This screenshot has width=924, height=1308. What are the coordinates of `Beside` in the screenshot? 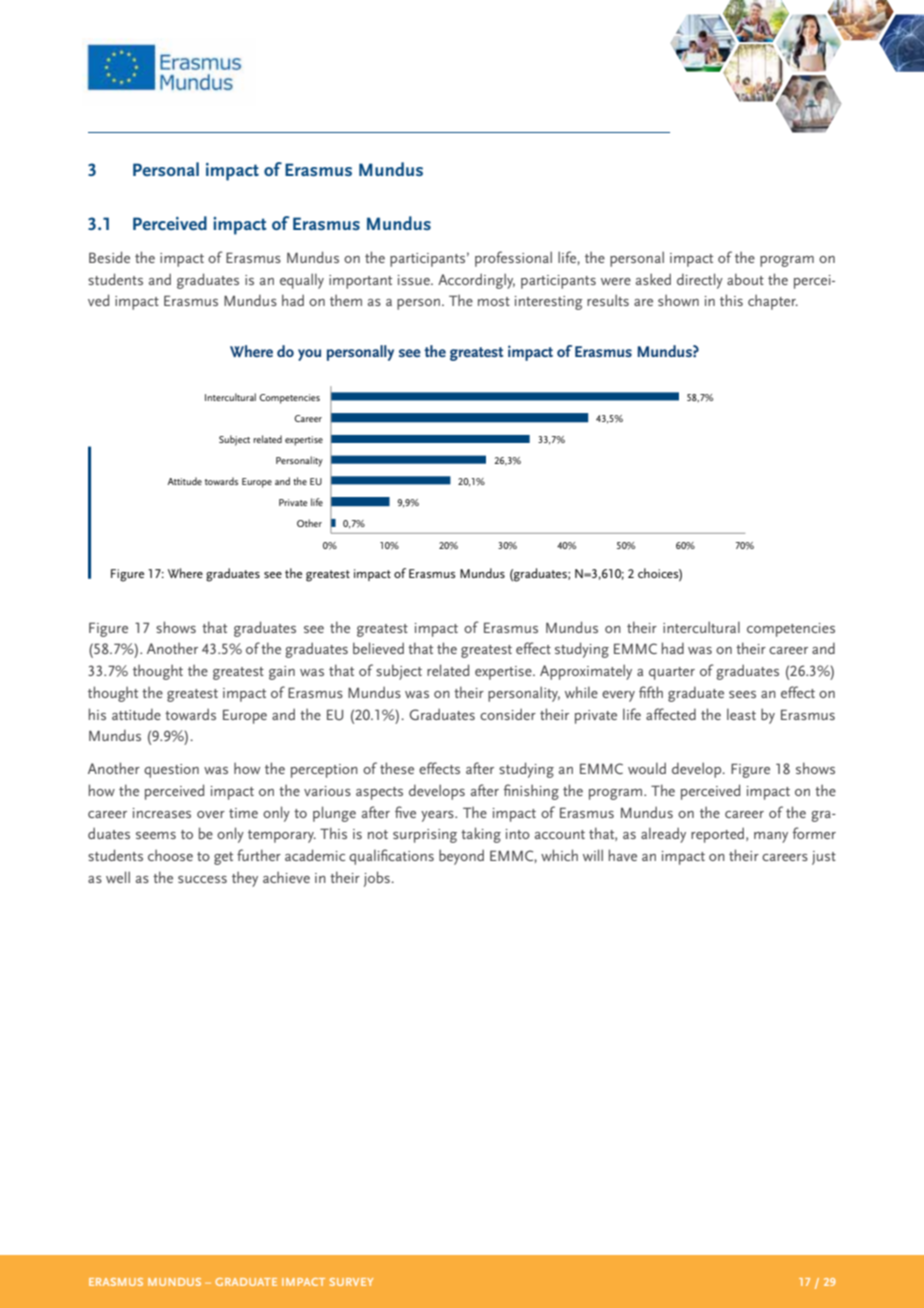 It's located at (109, 257).
